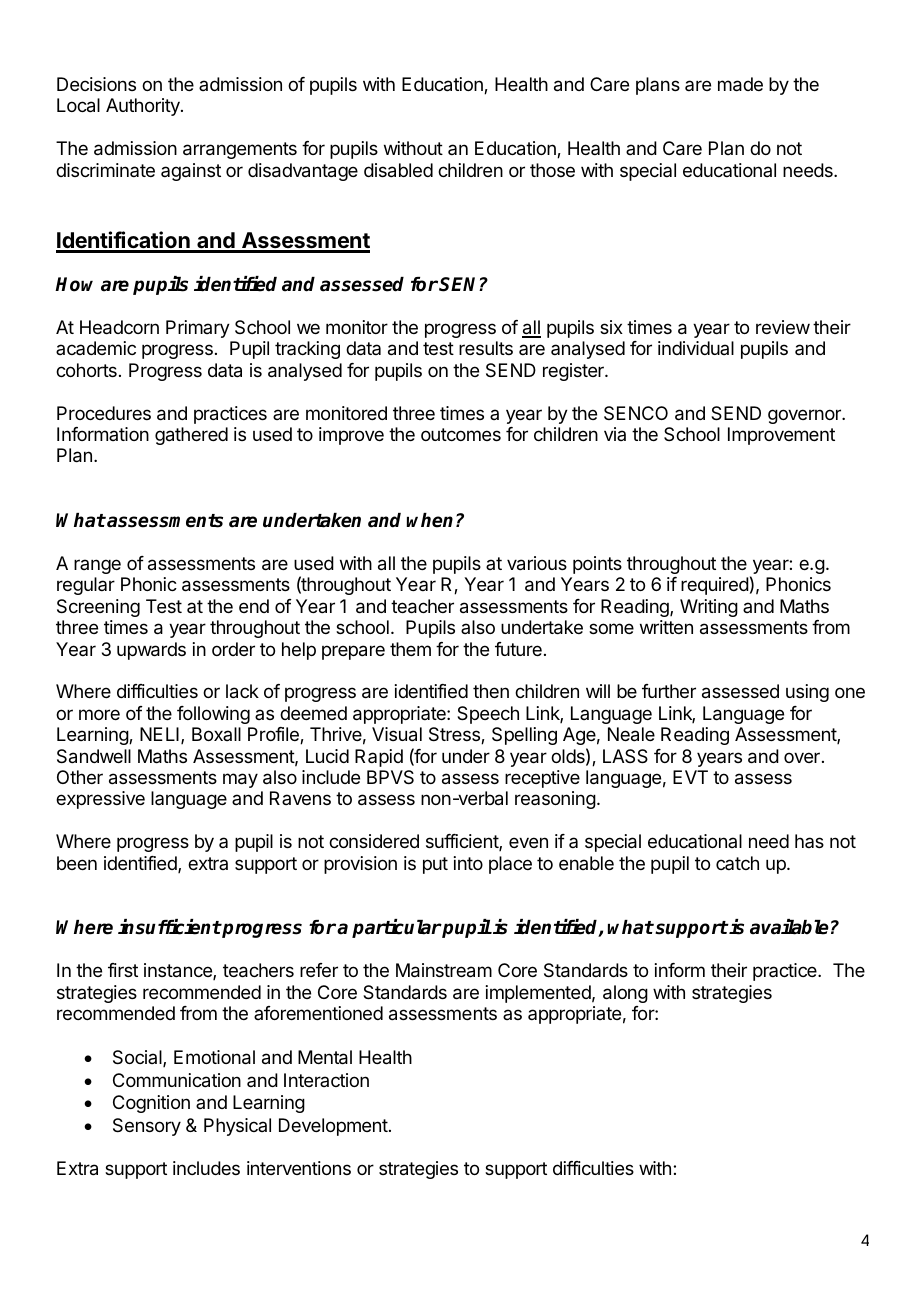 The image size is (924, 1308). I want to click on individual, so click(696, 348).
